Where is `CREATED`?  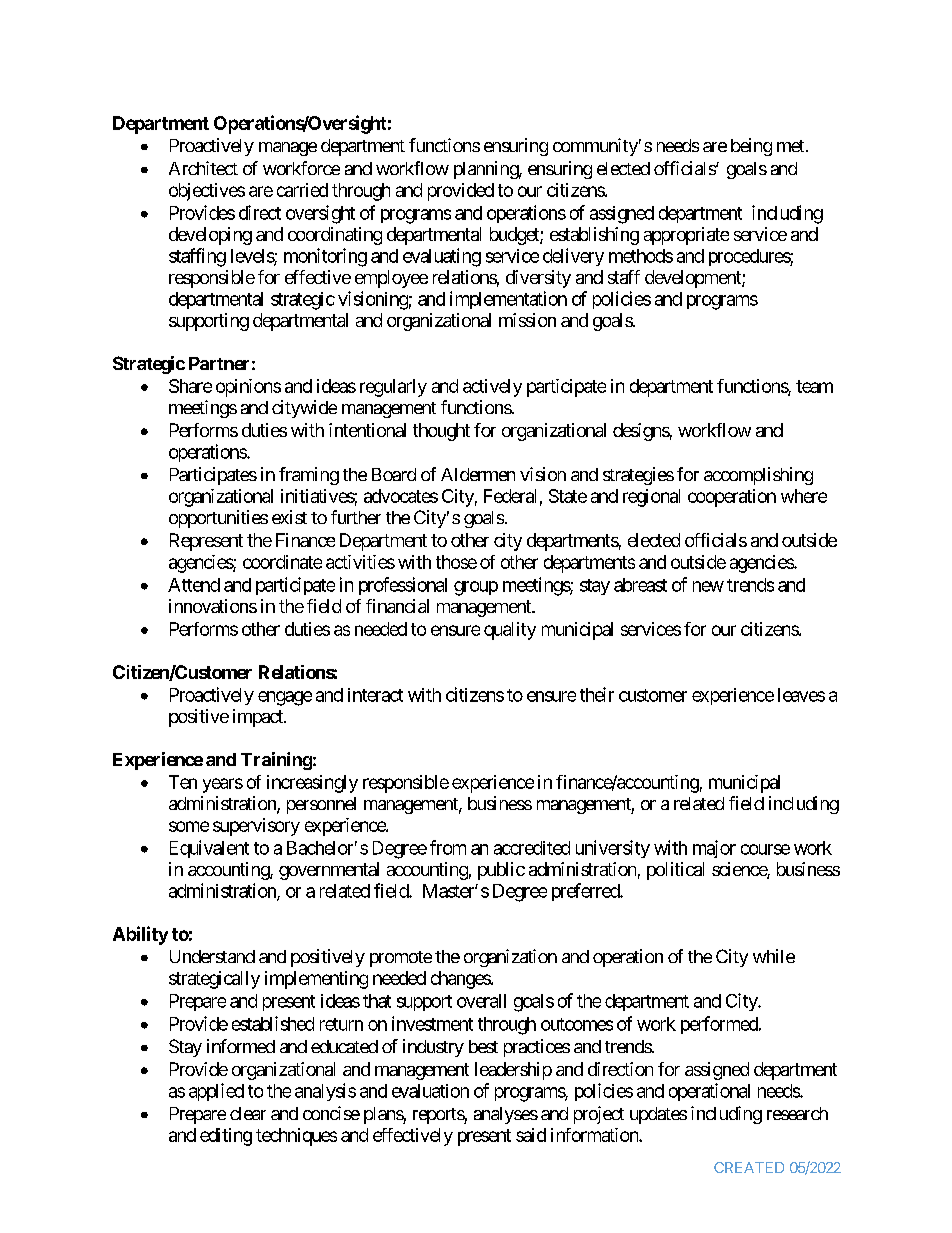 CREATED is located at coordinates (749, 1167).
